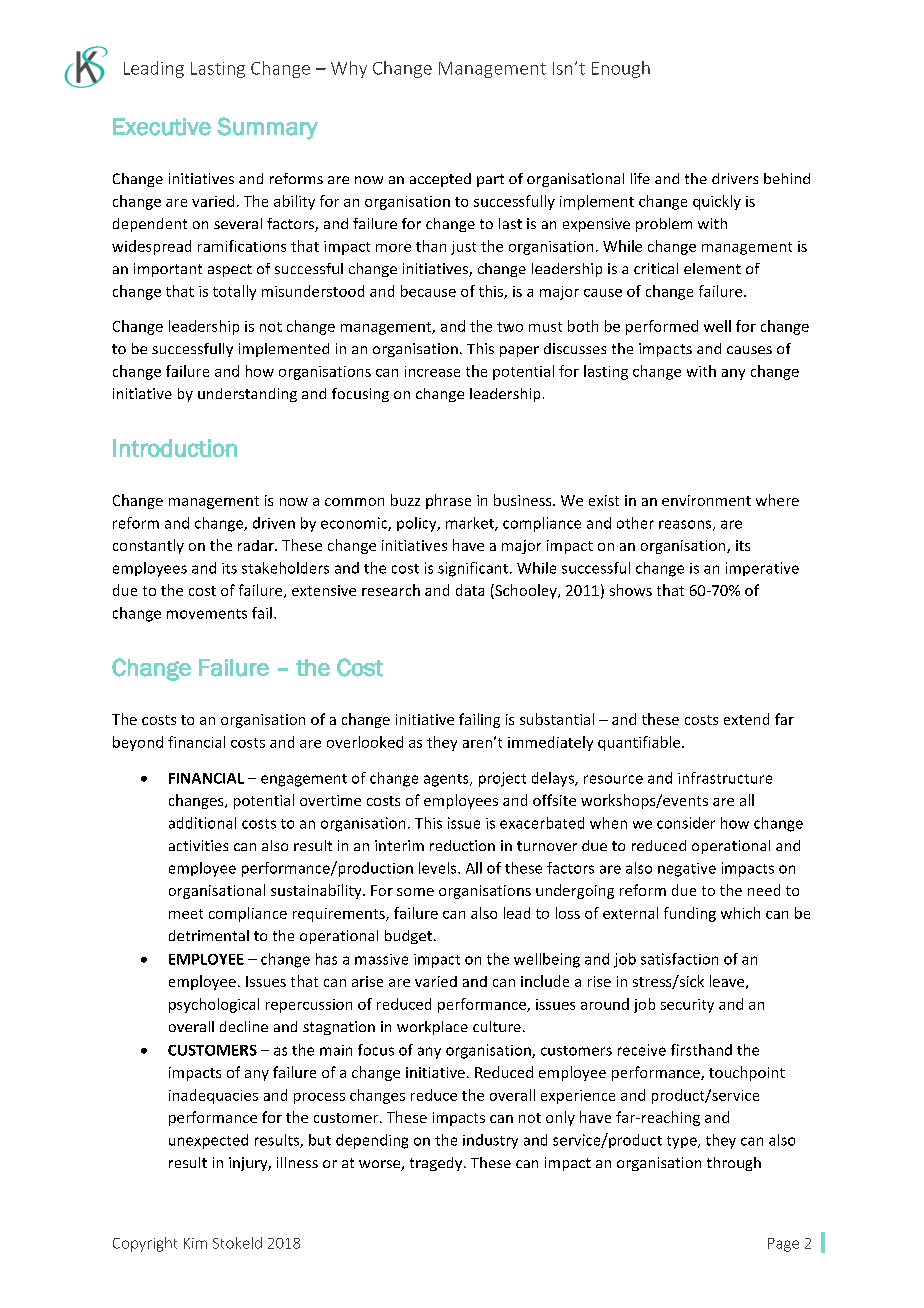  What do you see at coordinates (198, 845) in the screenshot?
I see `activities` at bounding box center [198, 845].
